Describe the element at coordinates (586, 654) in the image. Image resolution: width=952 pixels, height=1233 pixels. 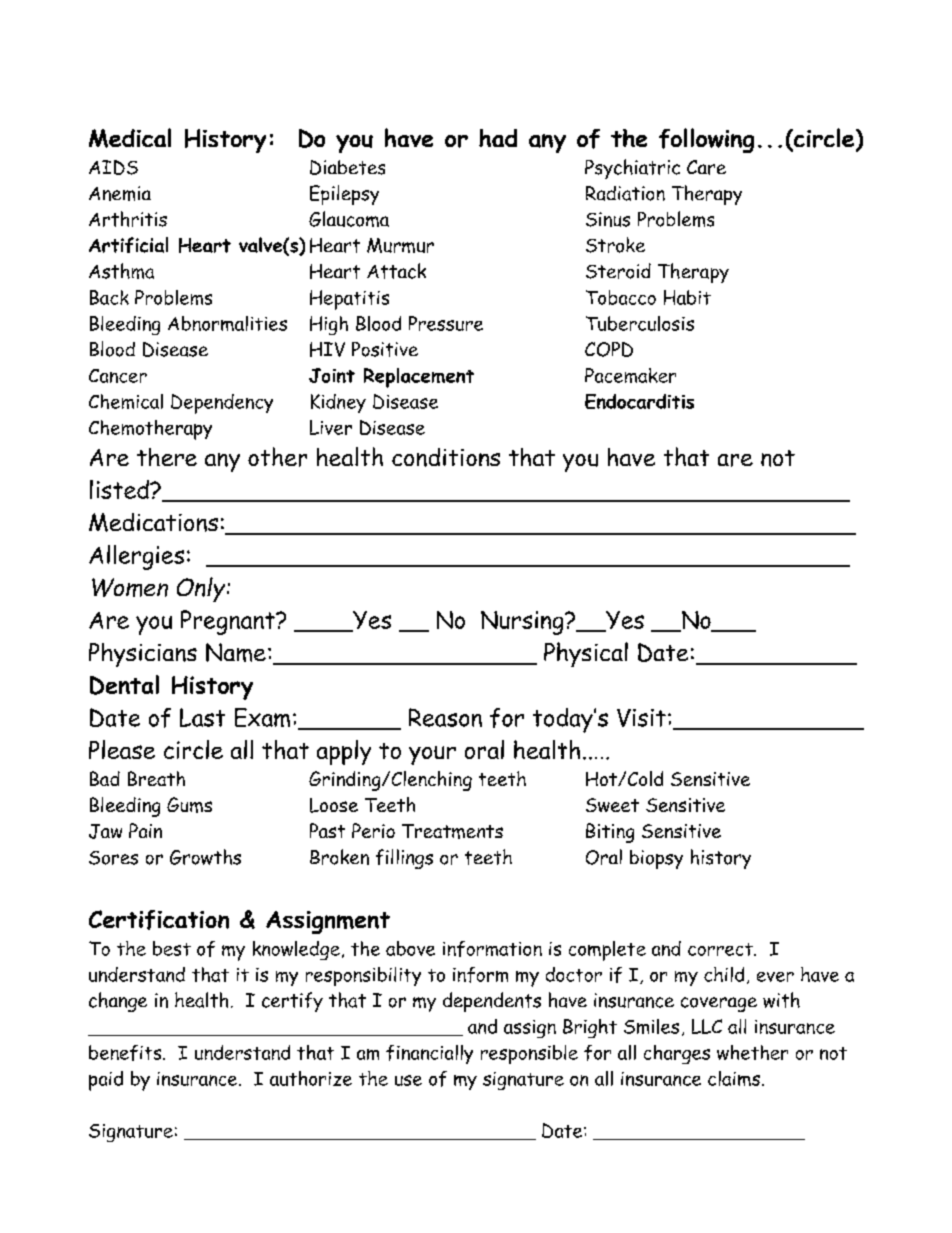
I see `Physical` at that location.
